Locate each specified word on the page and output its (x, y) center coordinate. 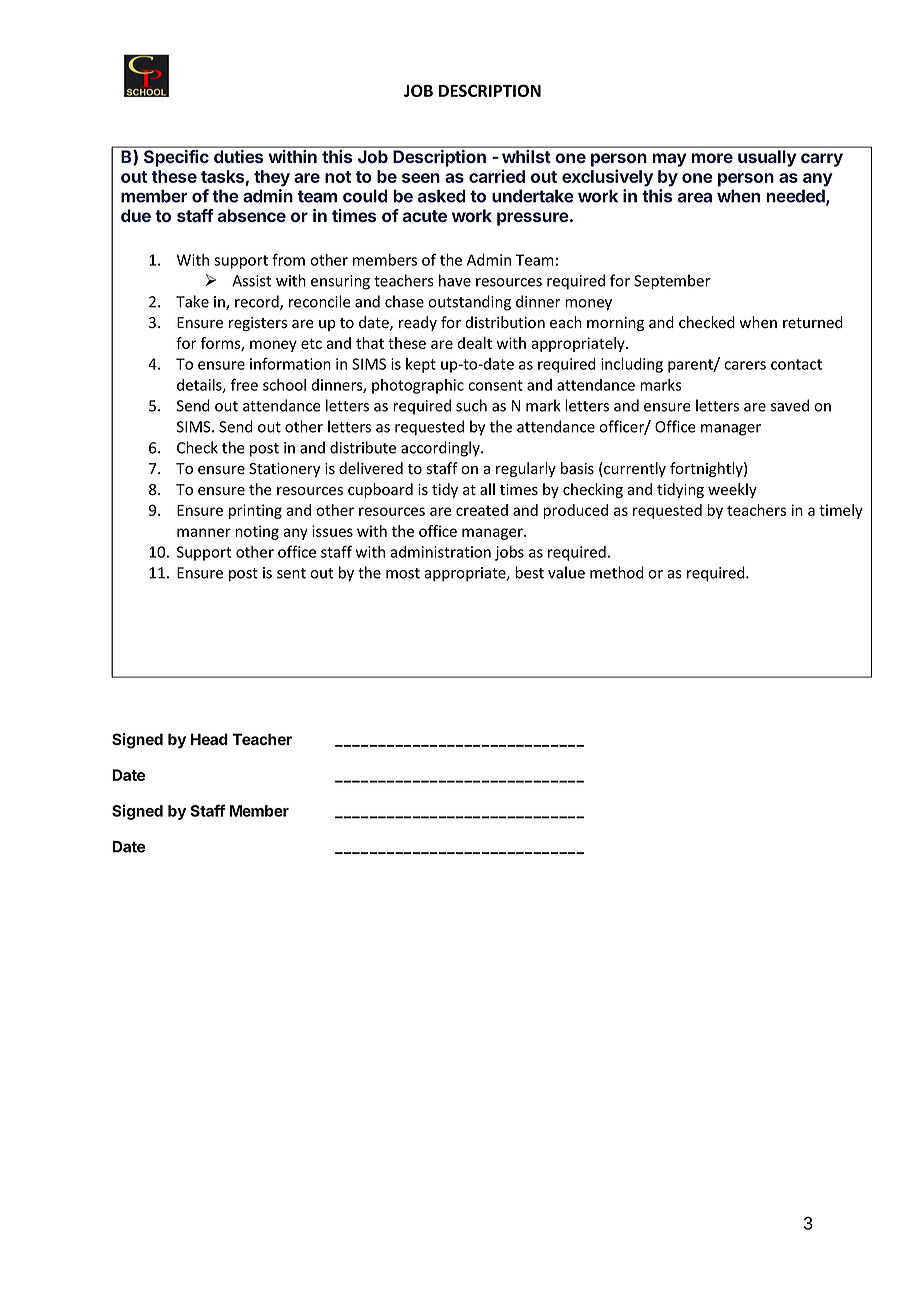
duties (238, 156)
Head (209, 739)
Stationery (284, 470)
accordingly (441, 449)
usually (767, 158)
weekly (732, 490)
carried (497, 176)
